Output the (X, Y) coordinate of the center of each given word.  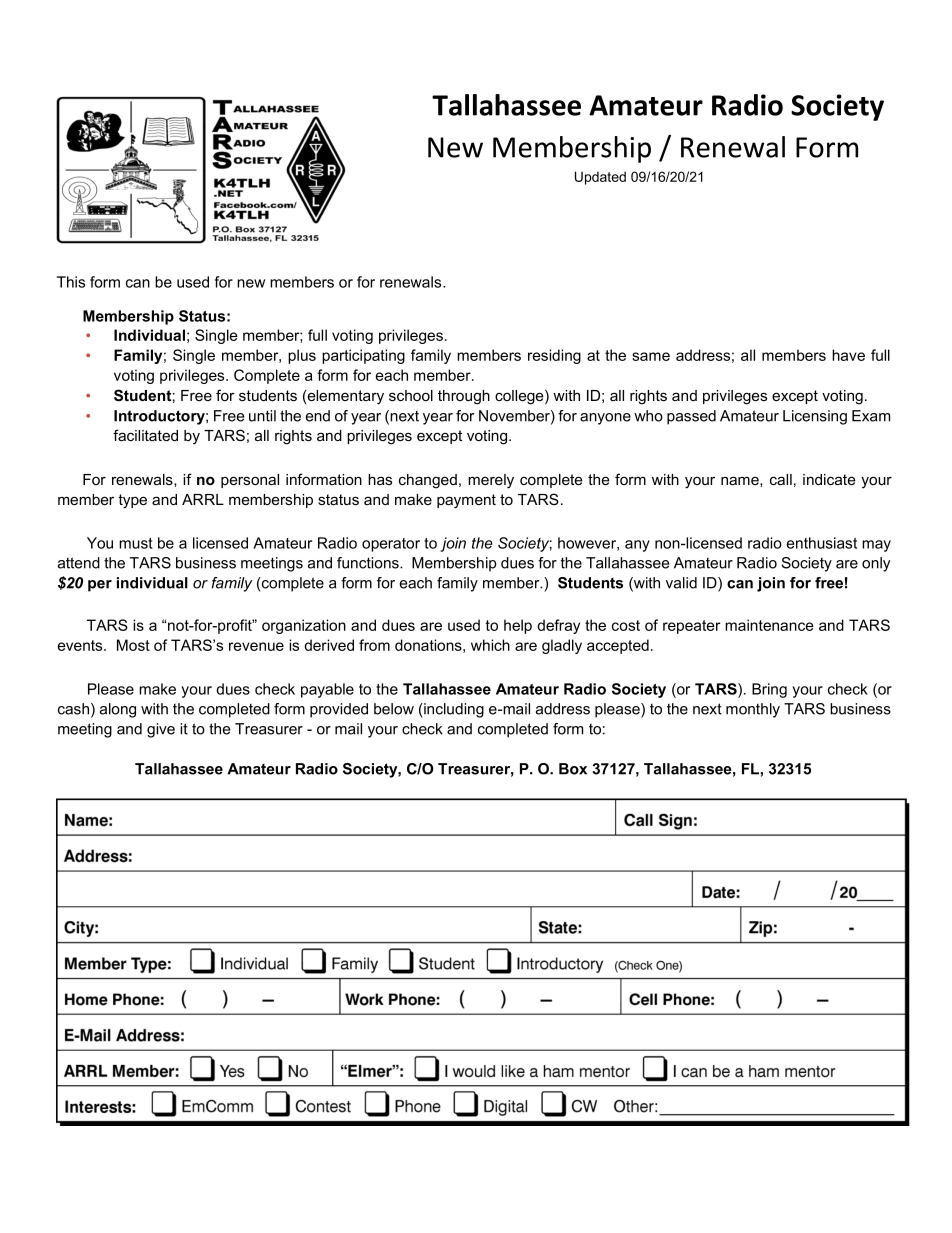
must (136, 543)
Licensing (815, 417)
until (262, 416)
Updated (600, 178)
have (848, 355)
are (847, 564)
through (464, 397)
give (161, 730)
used (193, 282)
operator (391, 545)
